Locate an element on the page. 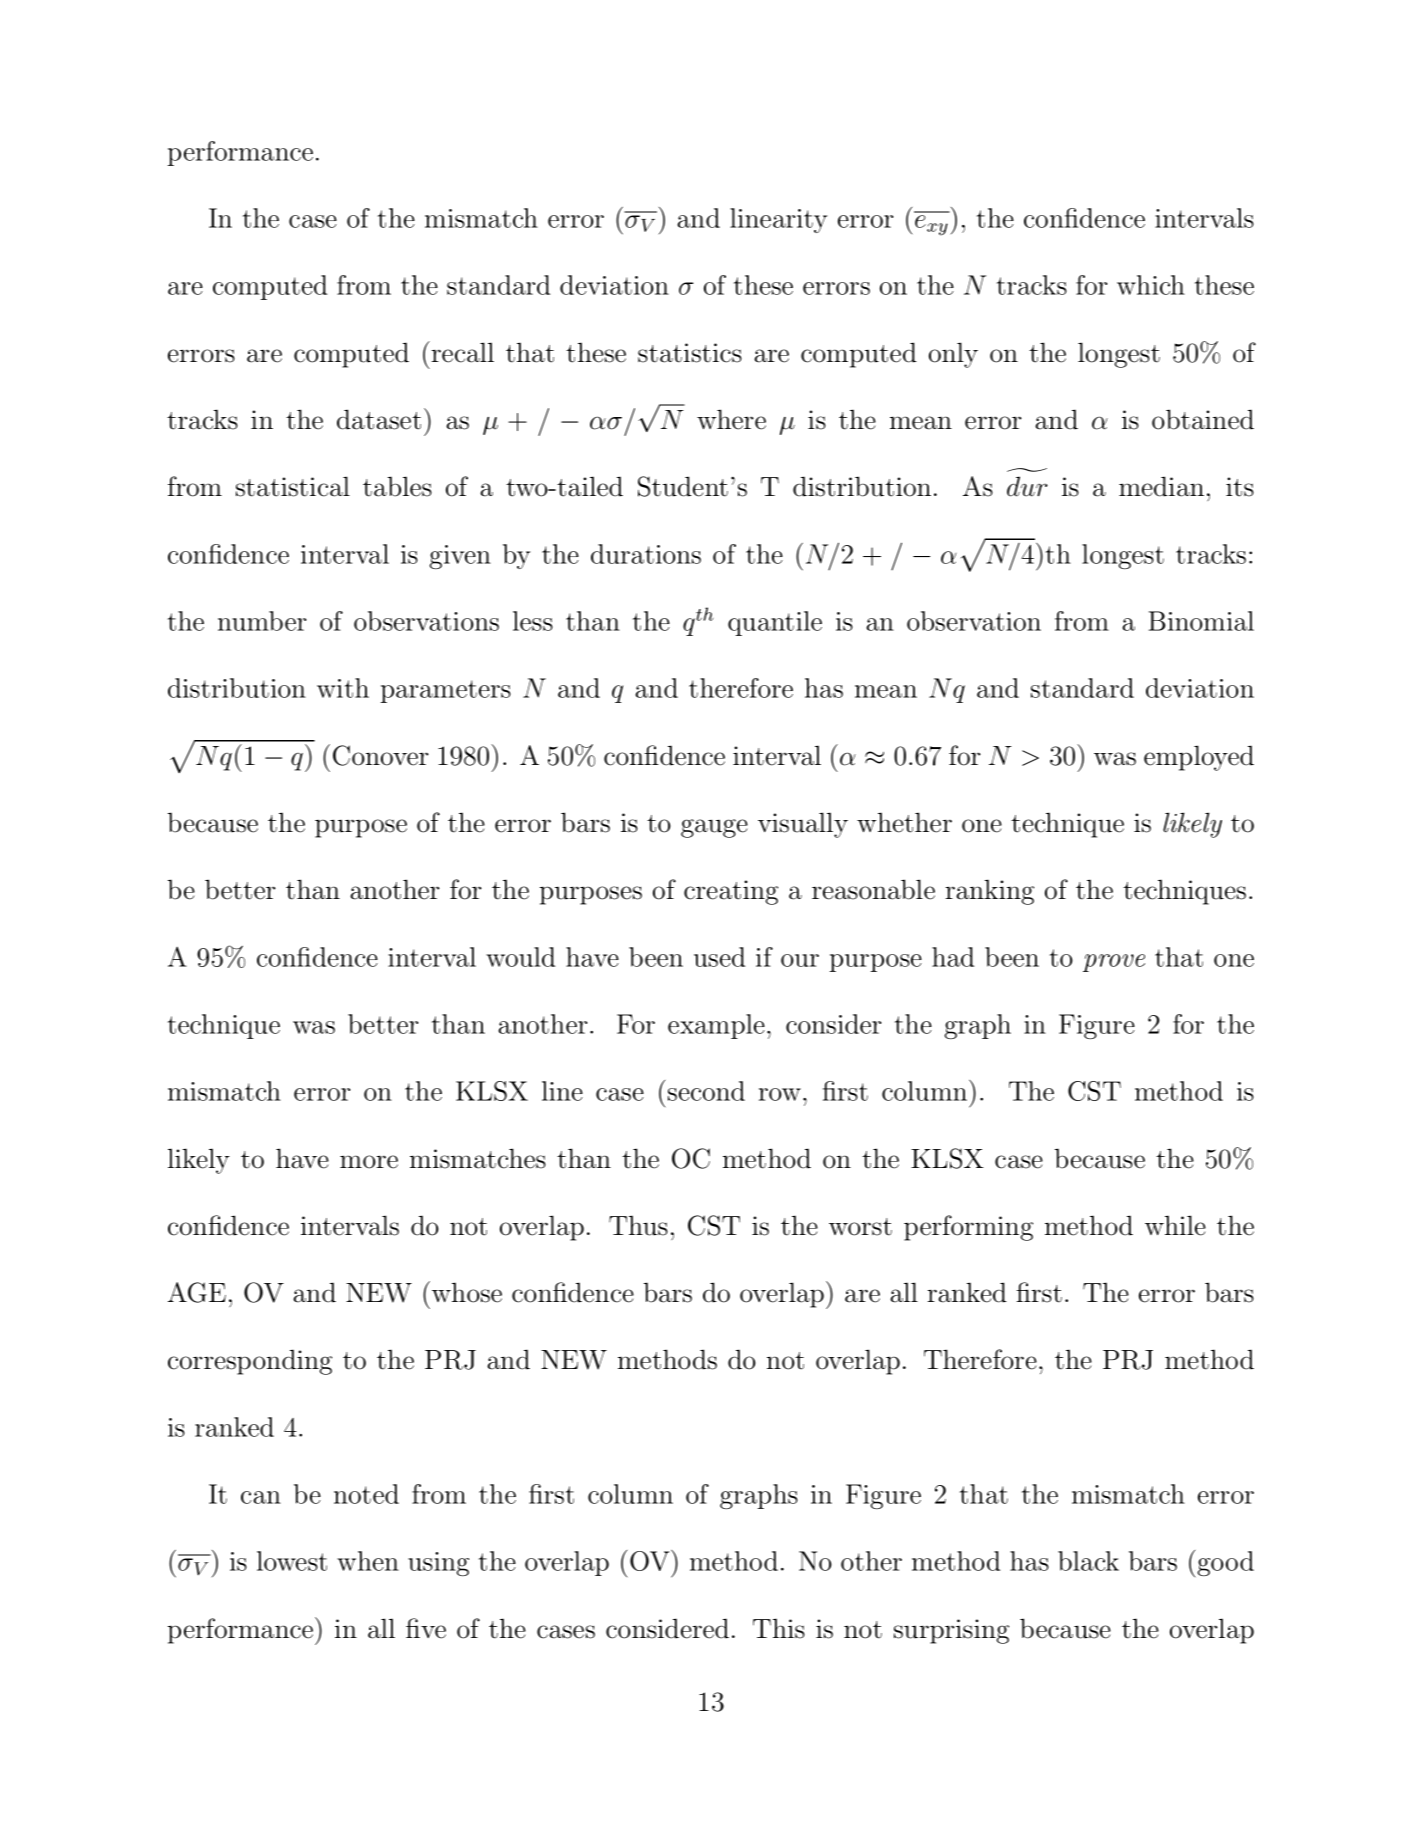 The width and height of the document is (1422, 1841). recall is located at coordinates (463, 352).
